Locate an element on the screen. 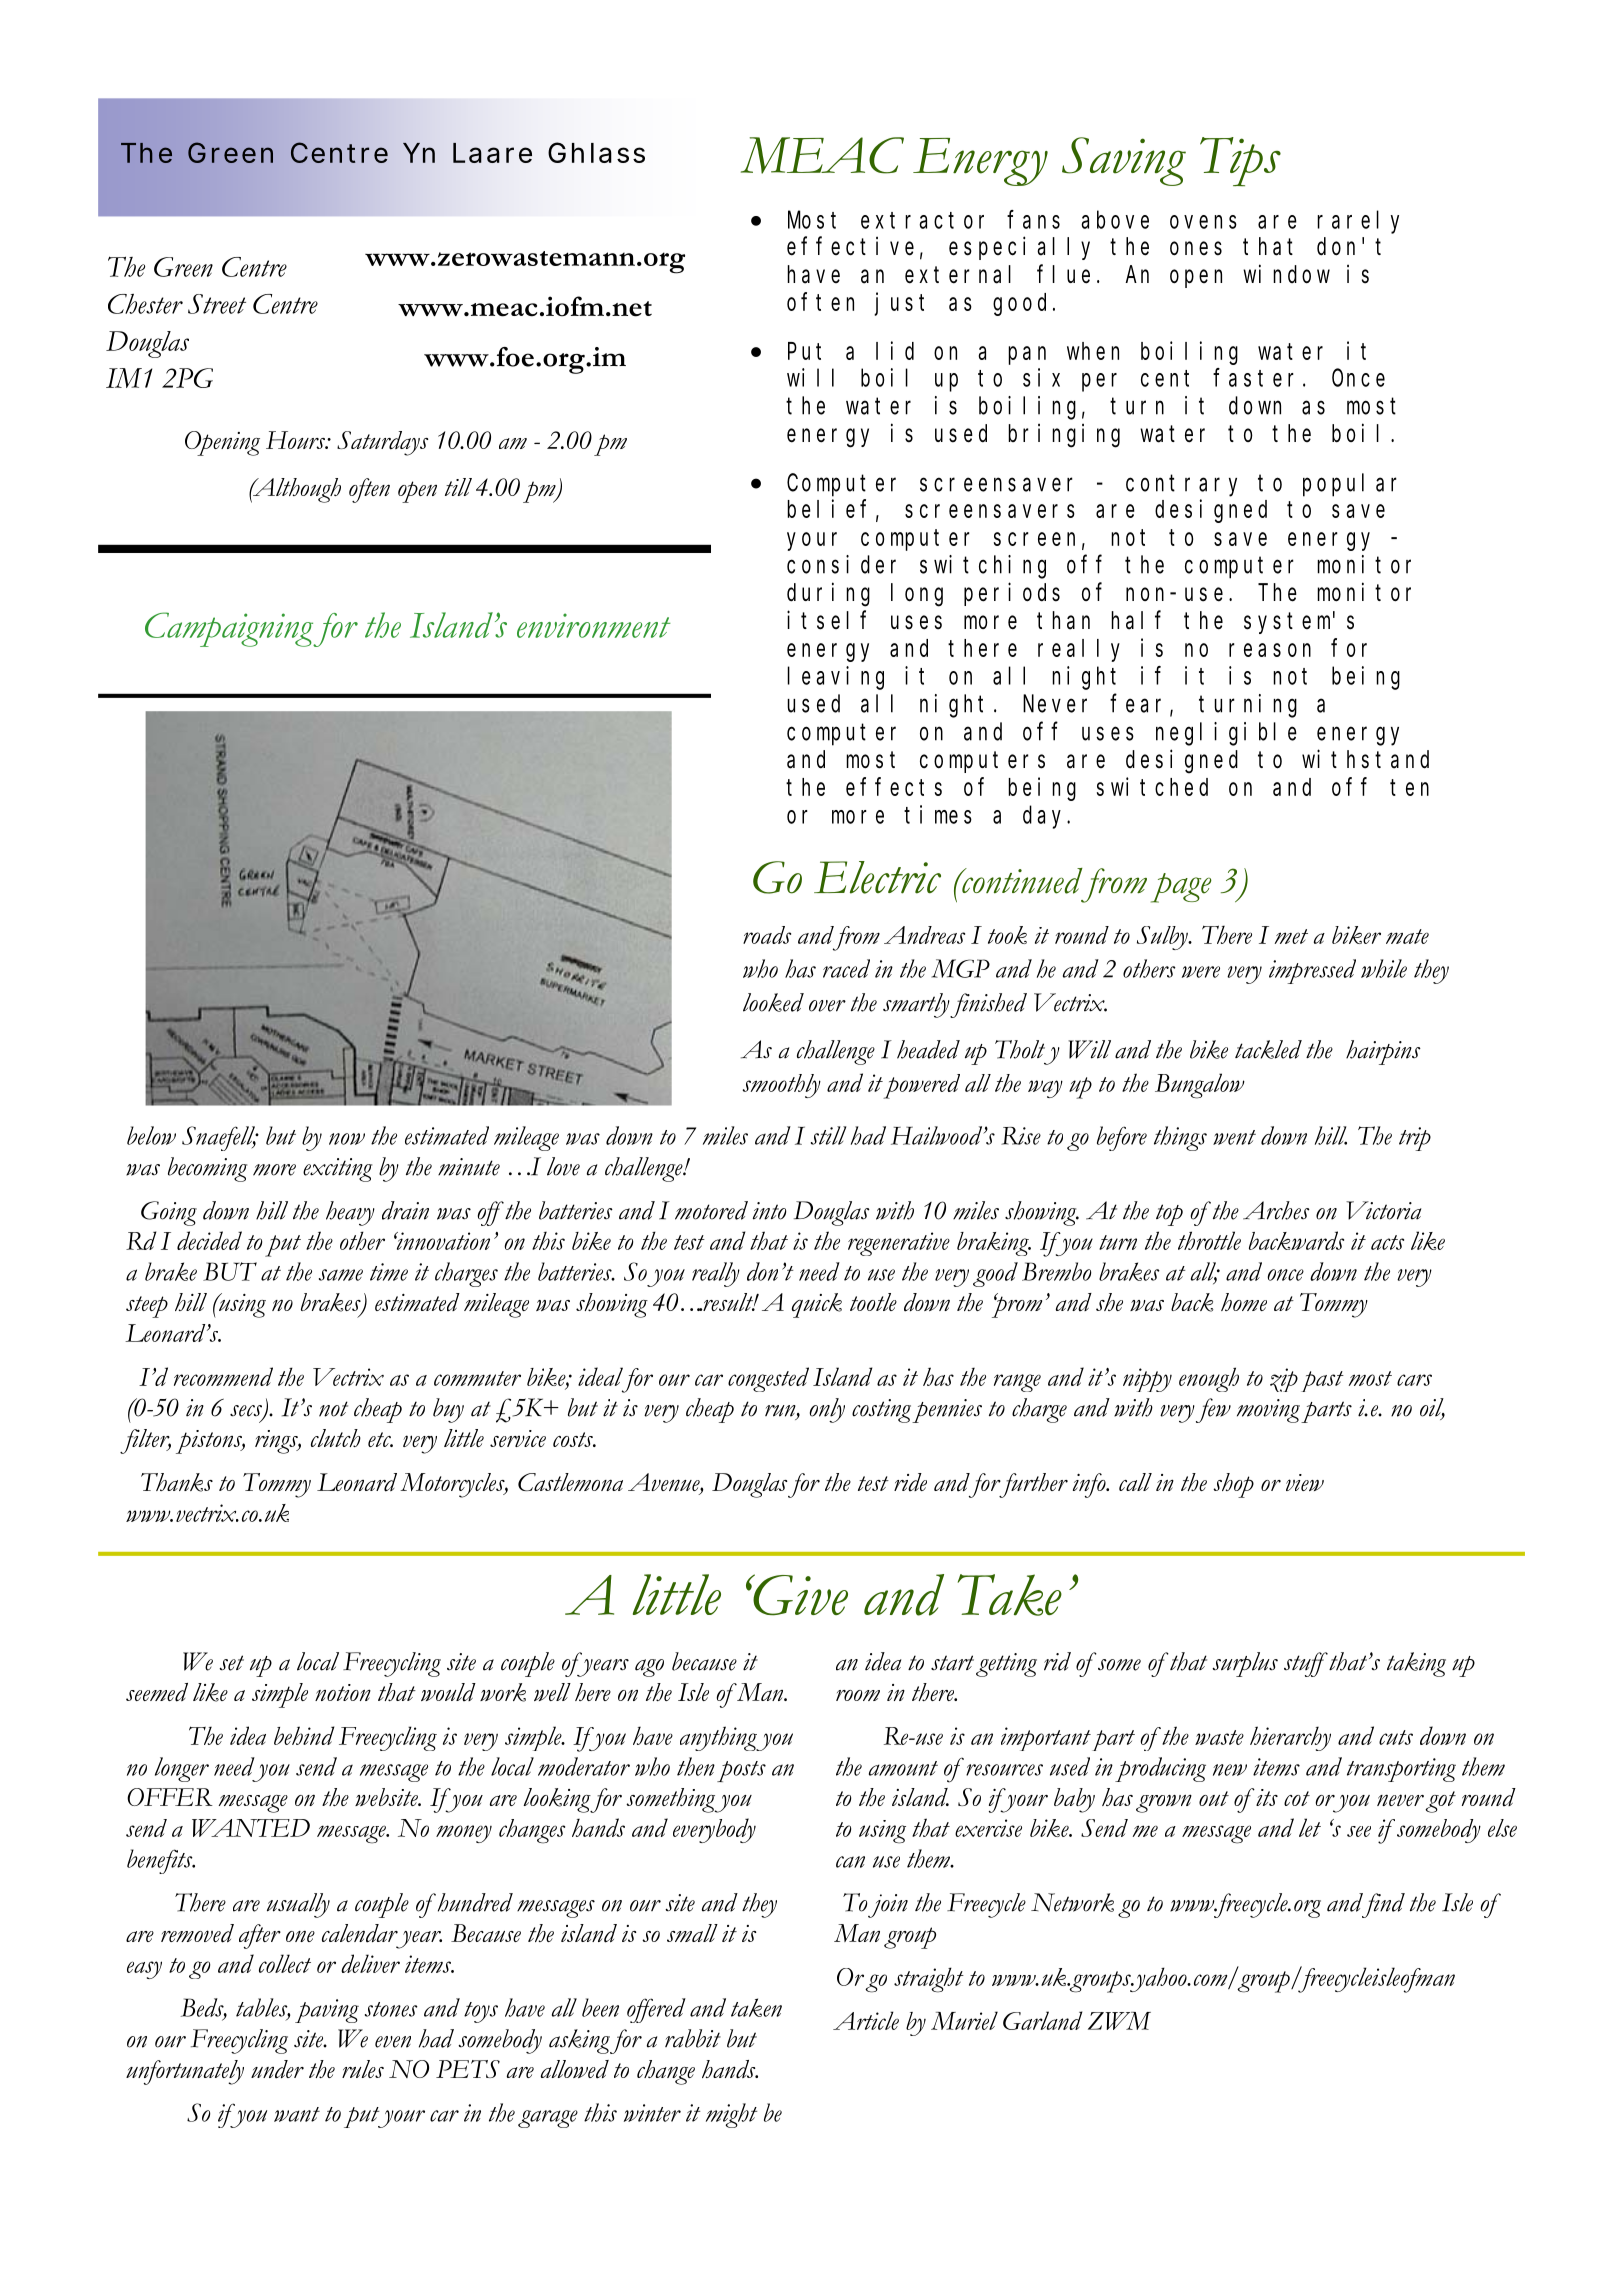 Image resolution: width=1623 pixels, height=2296 pixels. Street is located at coordinates (217, 304).
